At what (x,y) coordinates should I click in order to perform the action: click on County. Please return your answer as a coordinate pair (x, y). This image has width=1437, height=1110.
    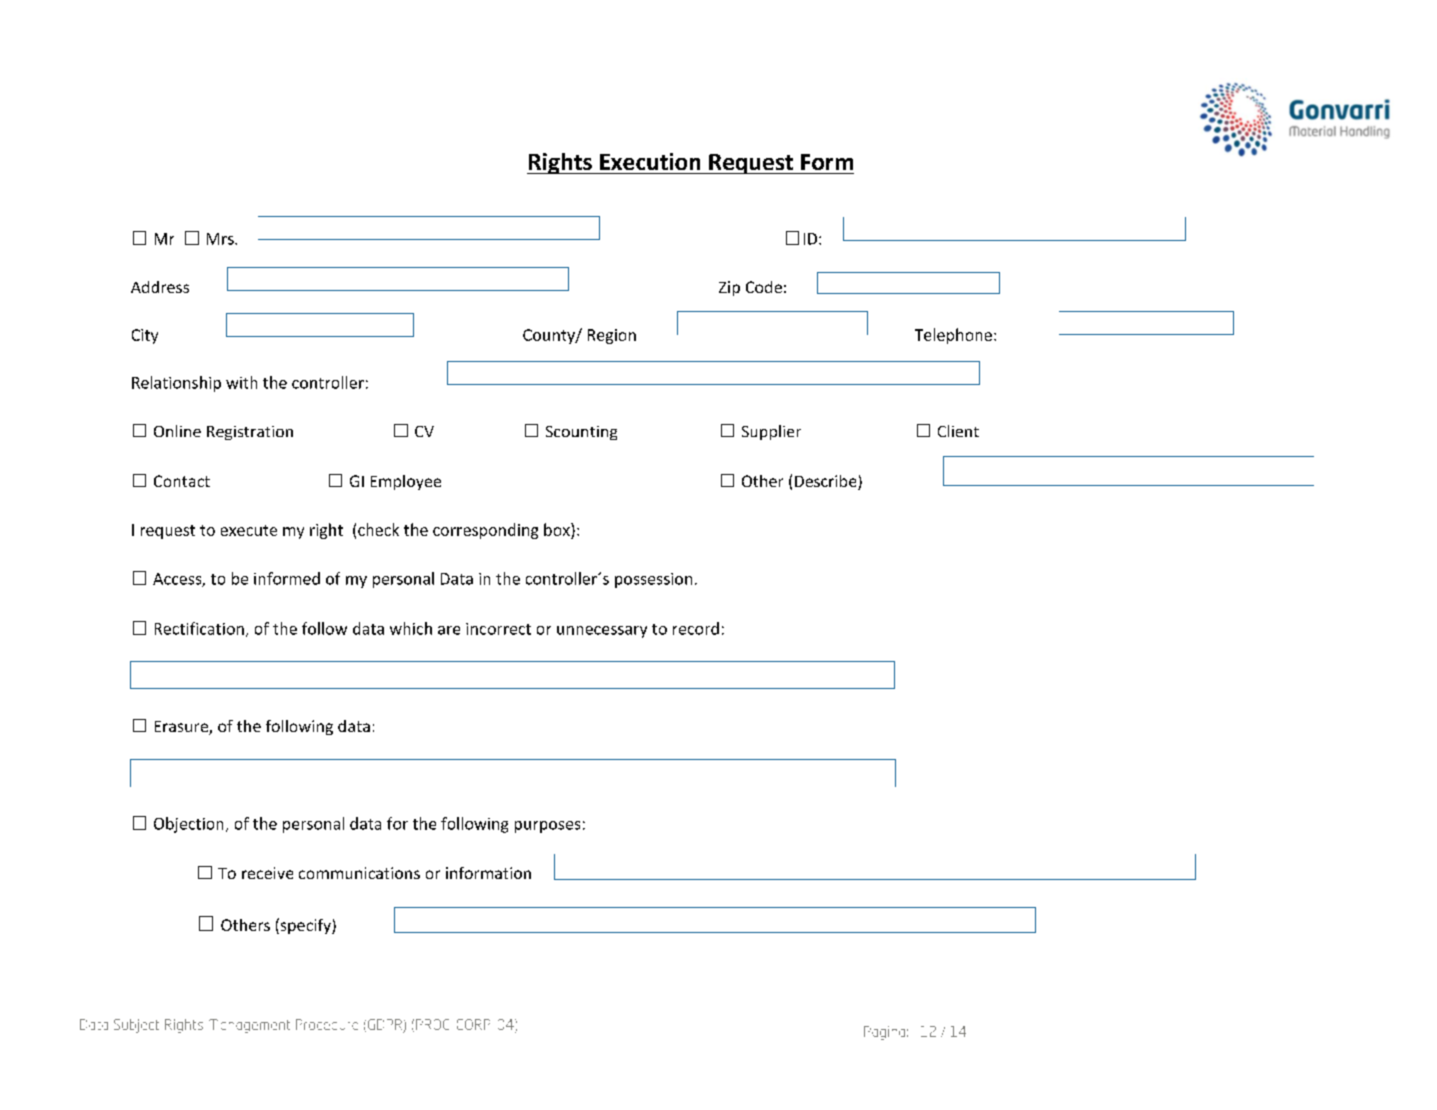
    Looking at the image, I should click on (550, 336).
